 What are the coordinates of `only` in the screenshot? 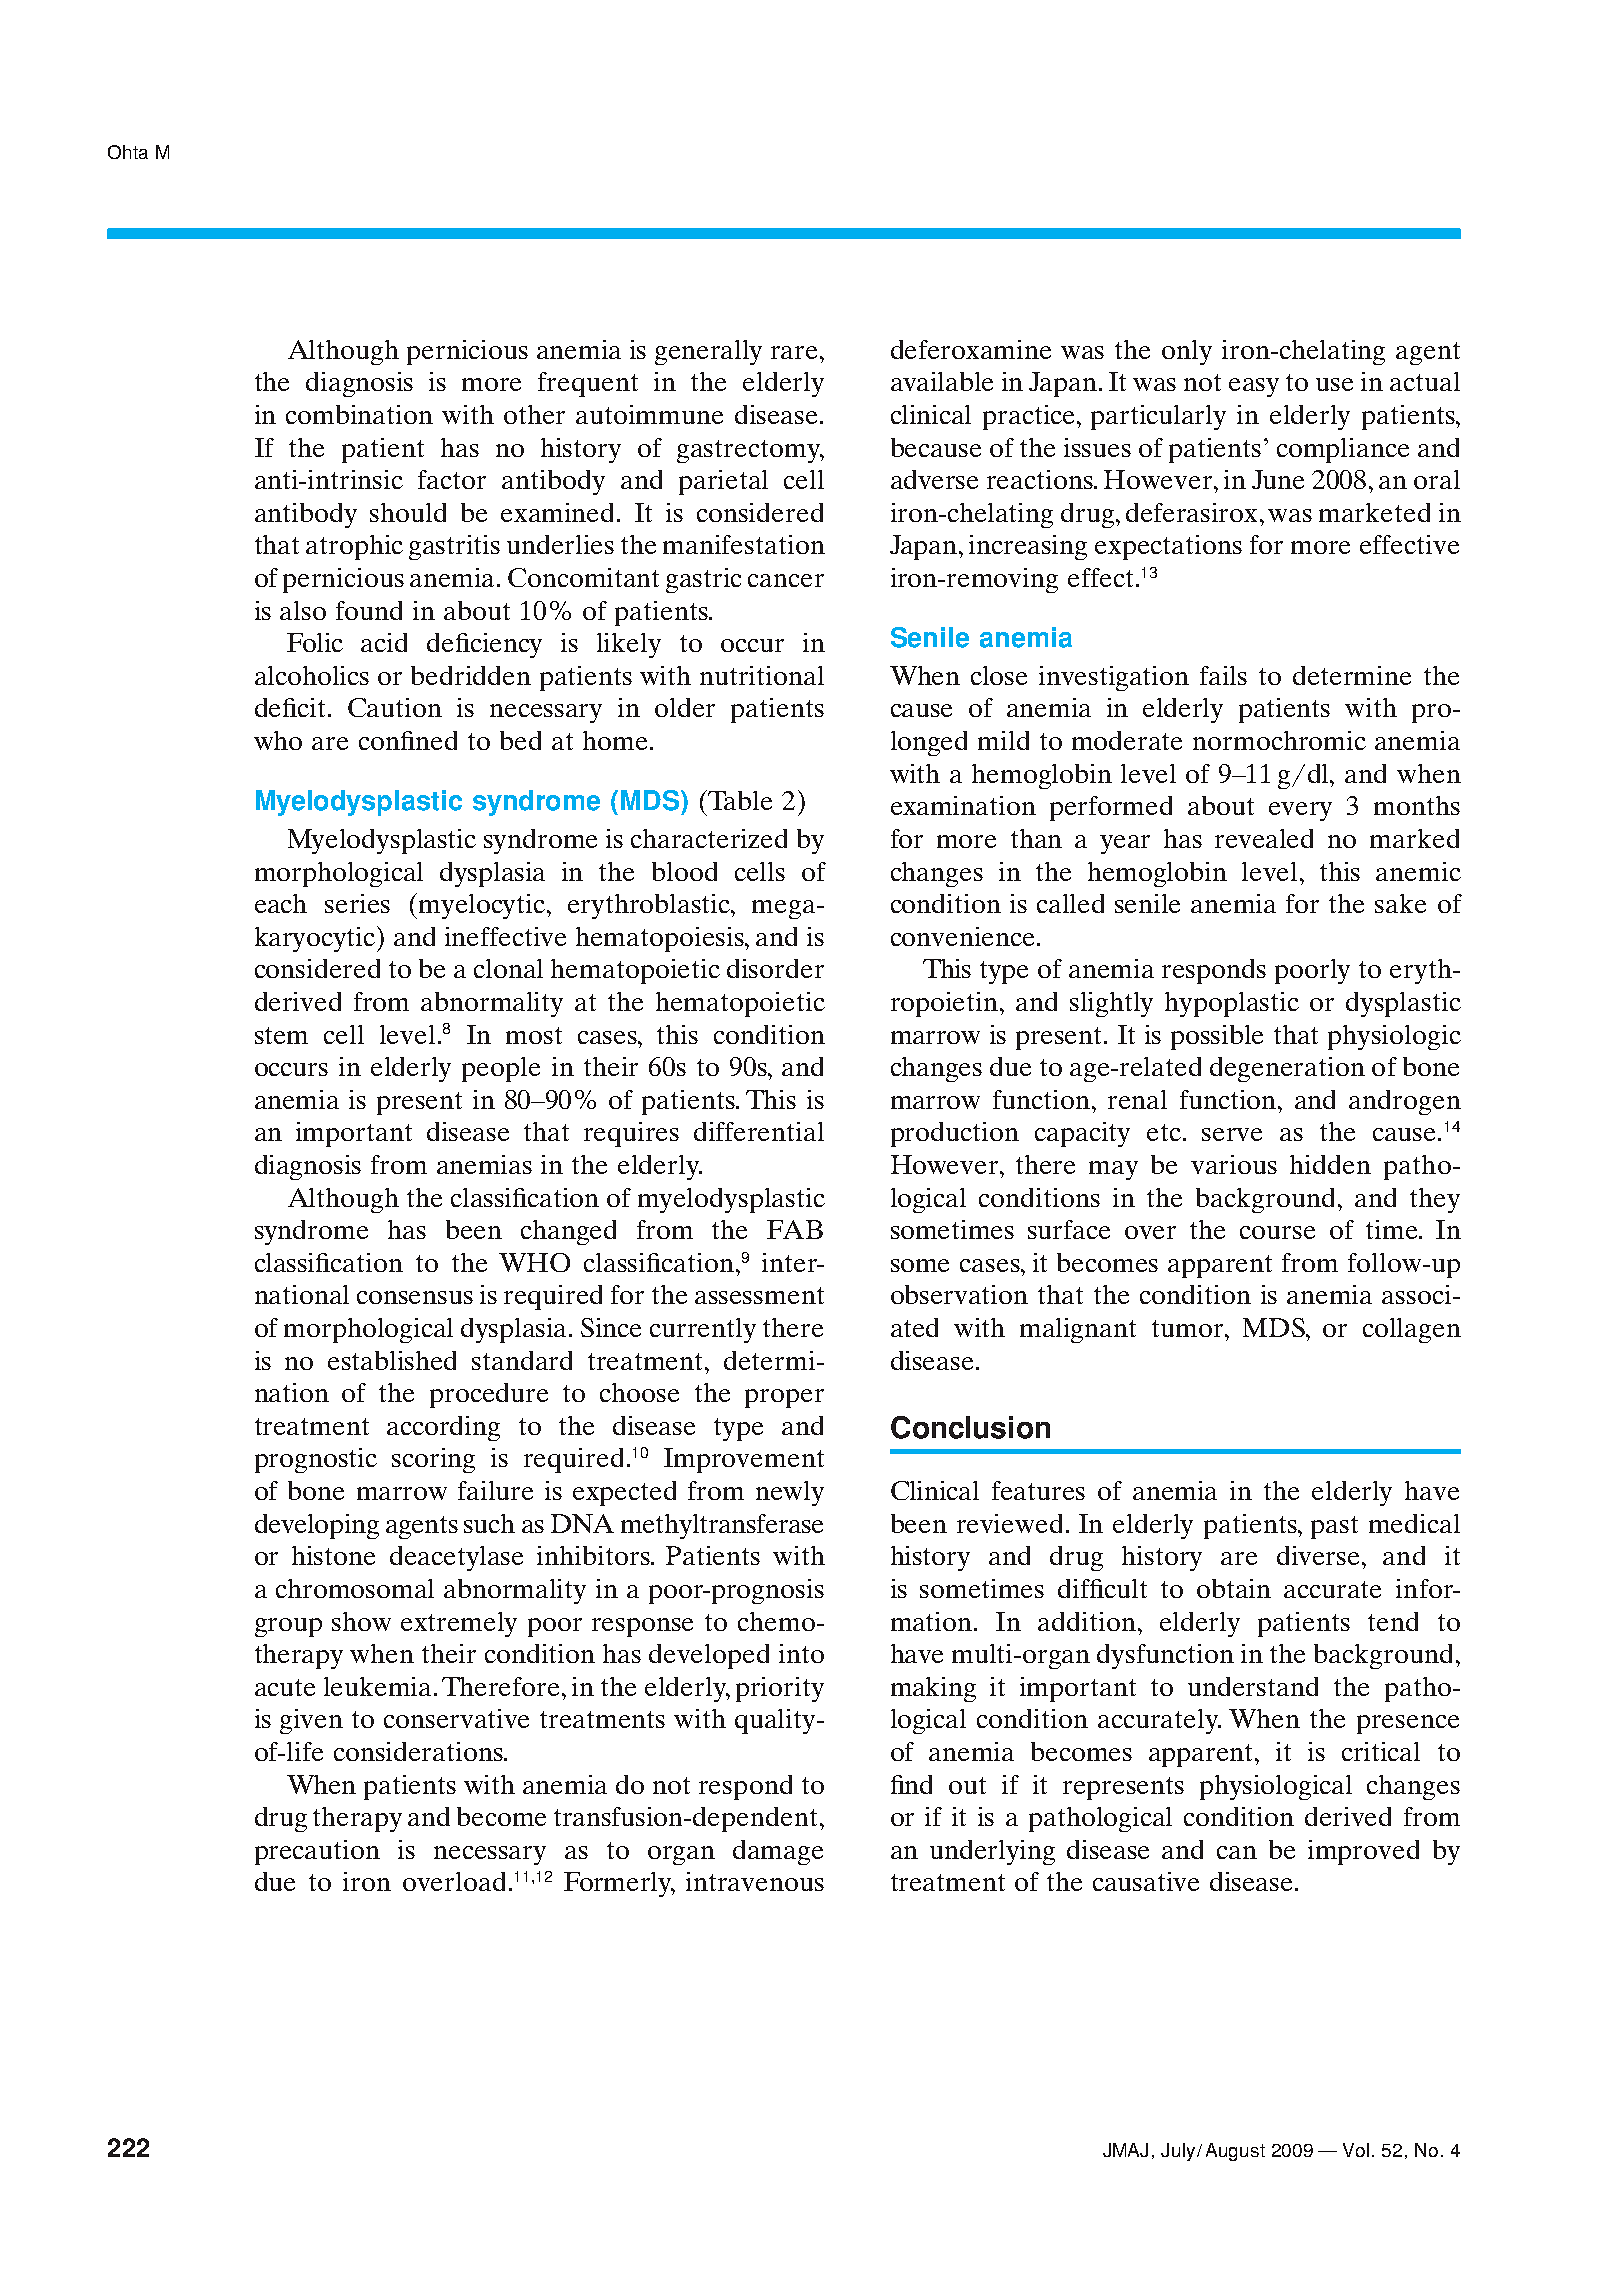 It's located at (1187, 352).
